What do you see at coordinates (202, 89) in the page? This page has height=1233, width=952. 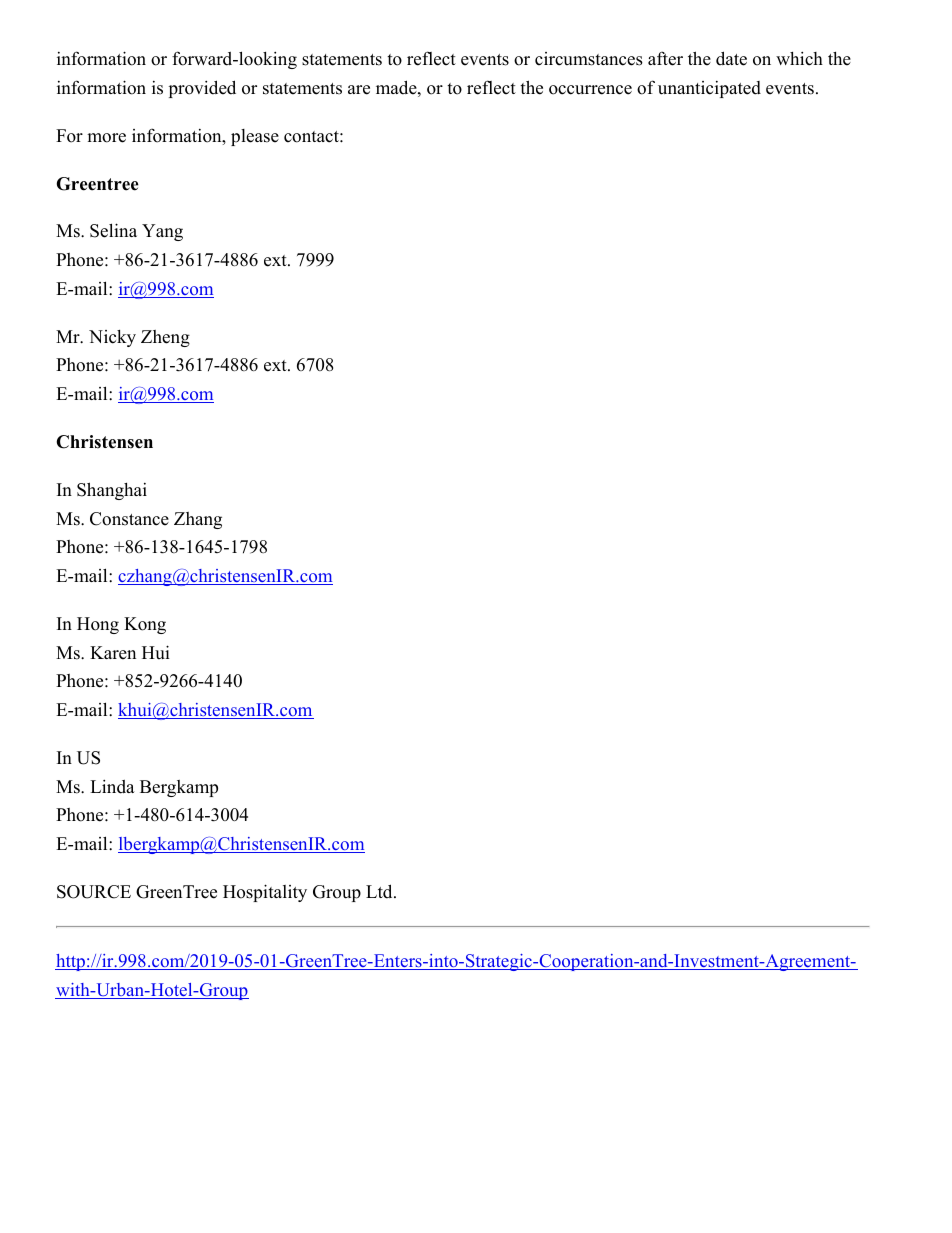 I see `provided` at bounding box center [202, 89].
